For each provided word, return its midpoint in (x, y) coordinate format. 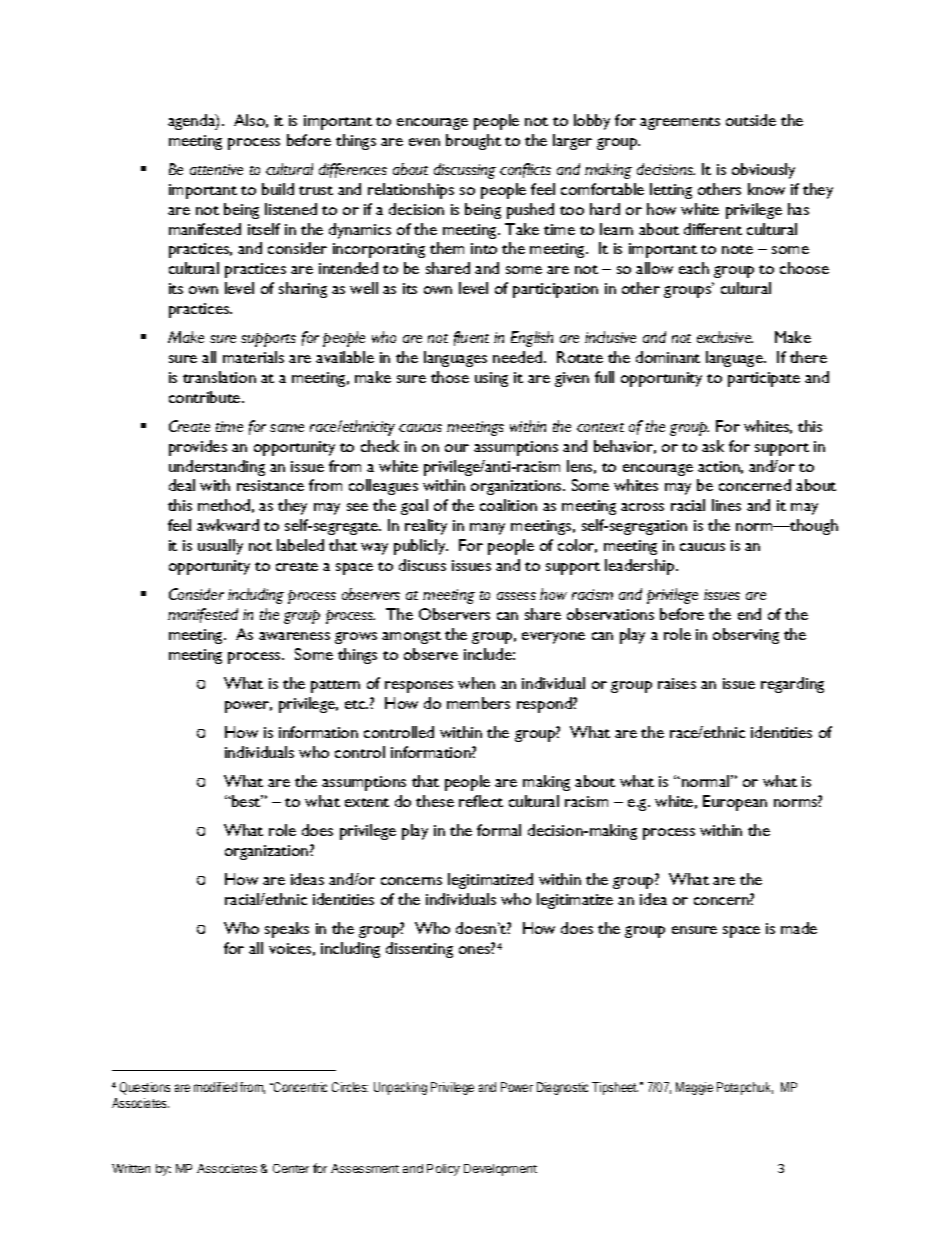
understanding (217, 468)
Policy (443, 1170)
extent (367, 802)
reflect (481, 801)
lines (726, 505)
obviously (763, 171)
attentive (216, 169)
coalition (508, 505)
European (735, 803)
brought (473, 142)
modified (215, 1087)
